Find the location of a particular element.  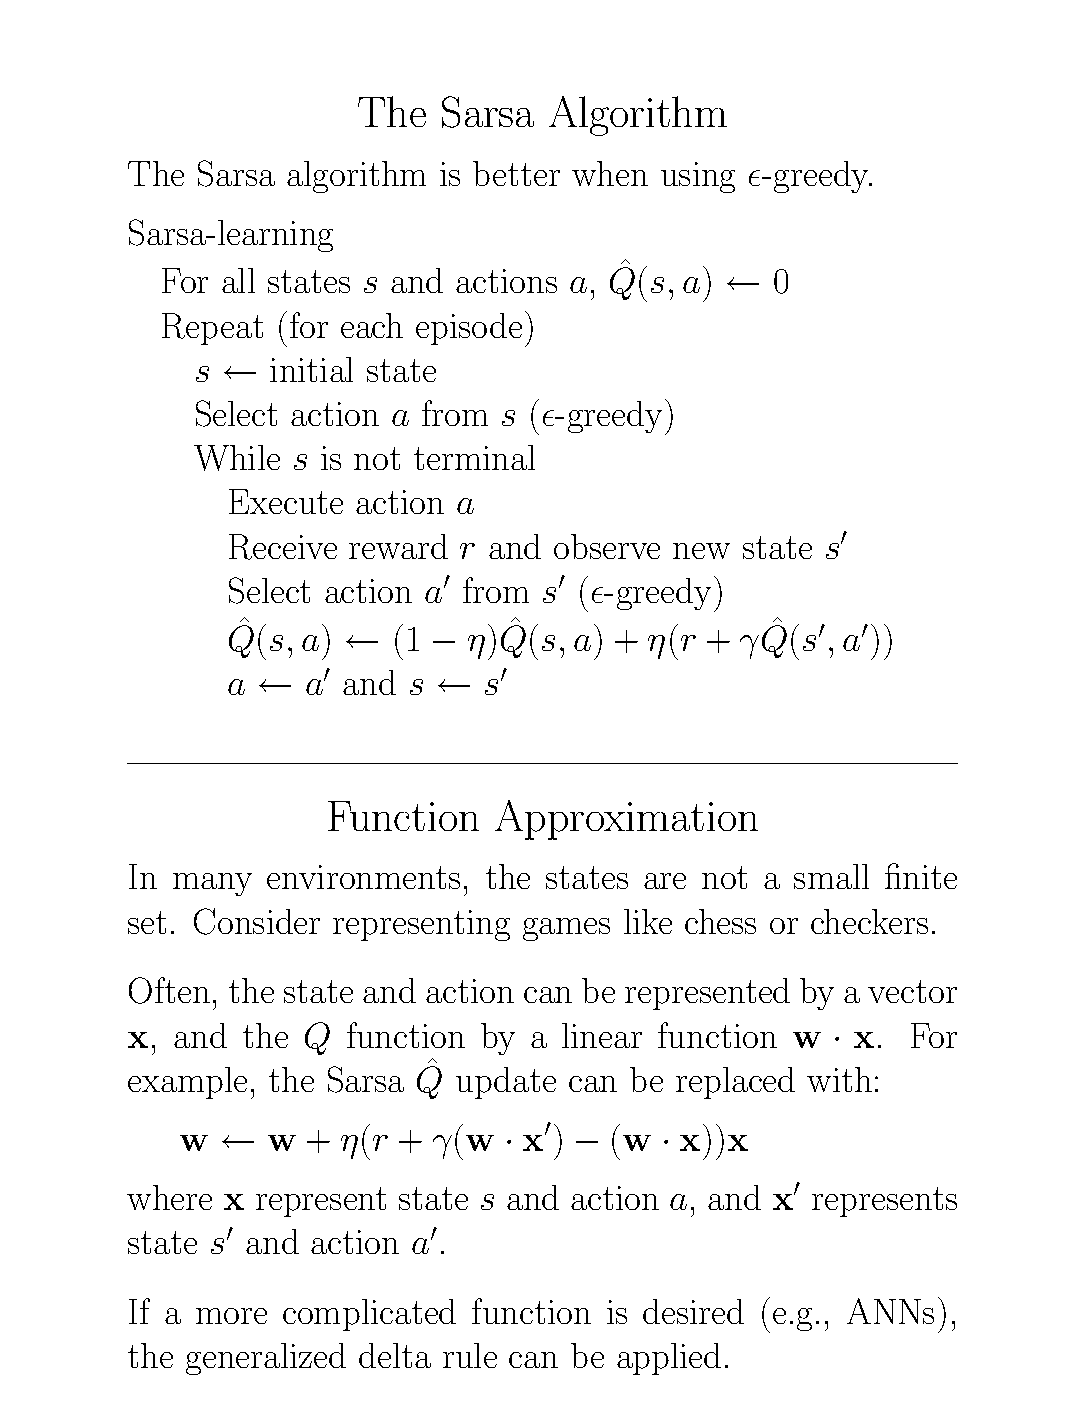

Repeat is located at coordinates (212, 329).
